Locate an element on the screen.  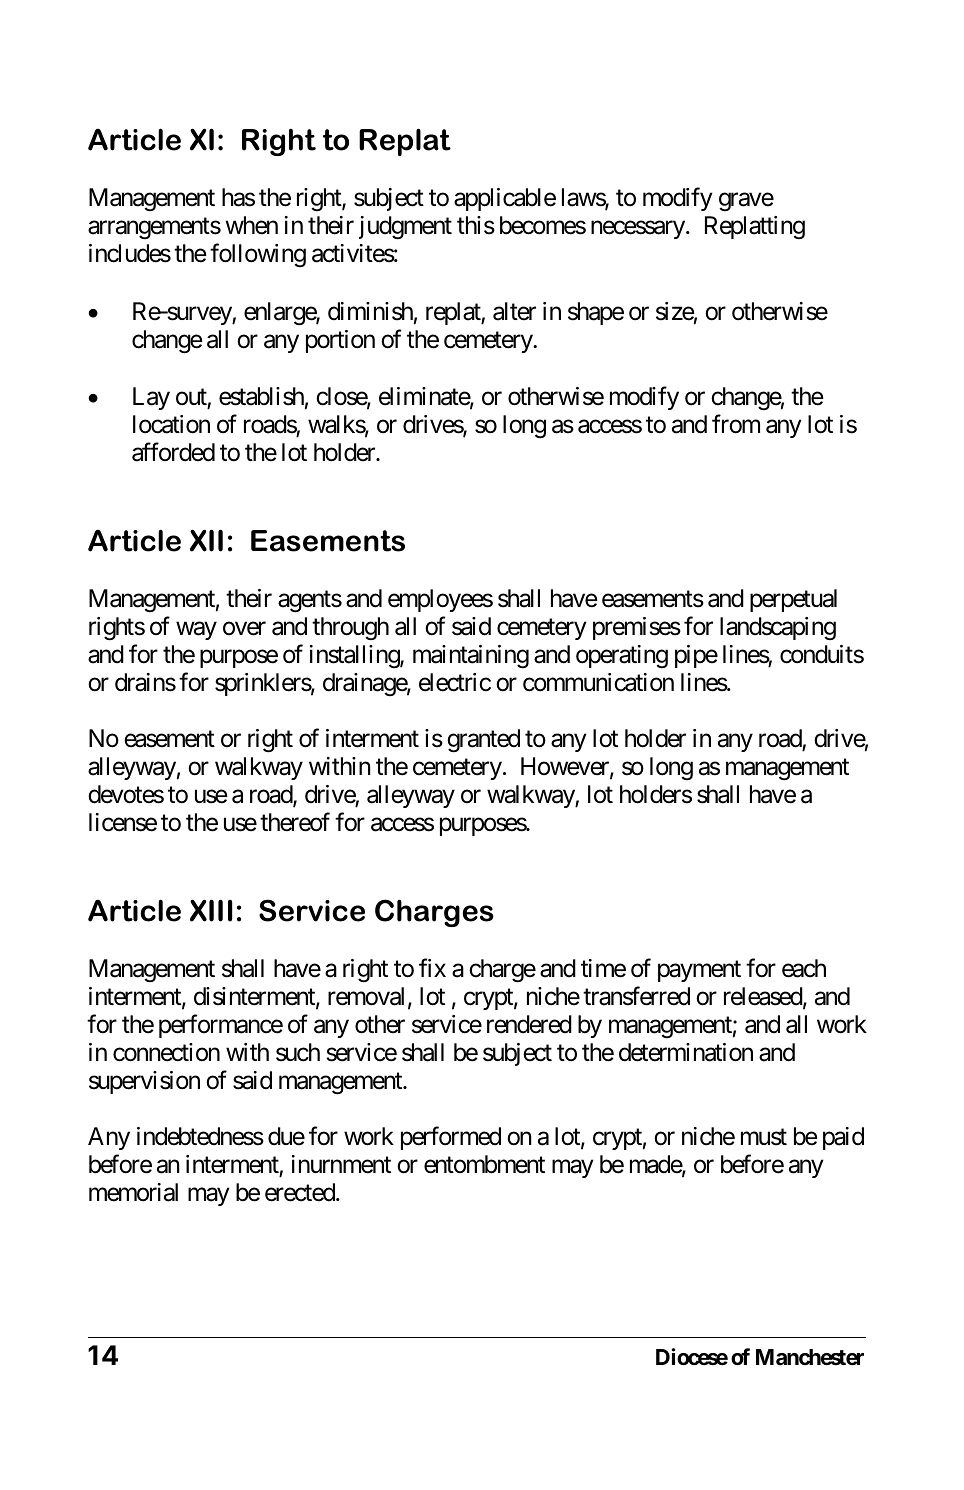
through is located at coordinates (350, 628).
